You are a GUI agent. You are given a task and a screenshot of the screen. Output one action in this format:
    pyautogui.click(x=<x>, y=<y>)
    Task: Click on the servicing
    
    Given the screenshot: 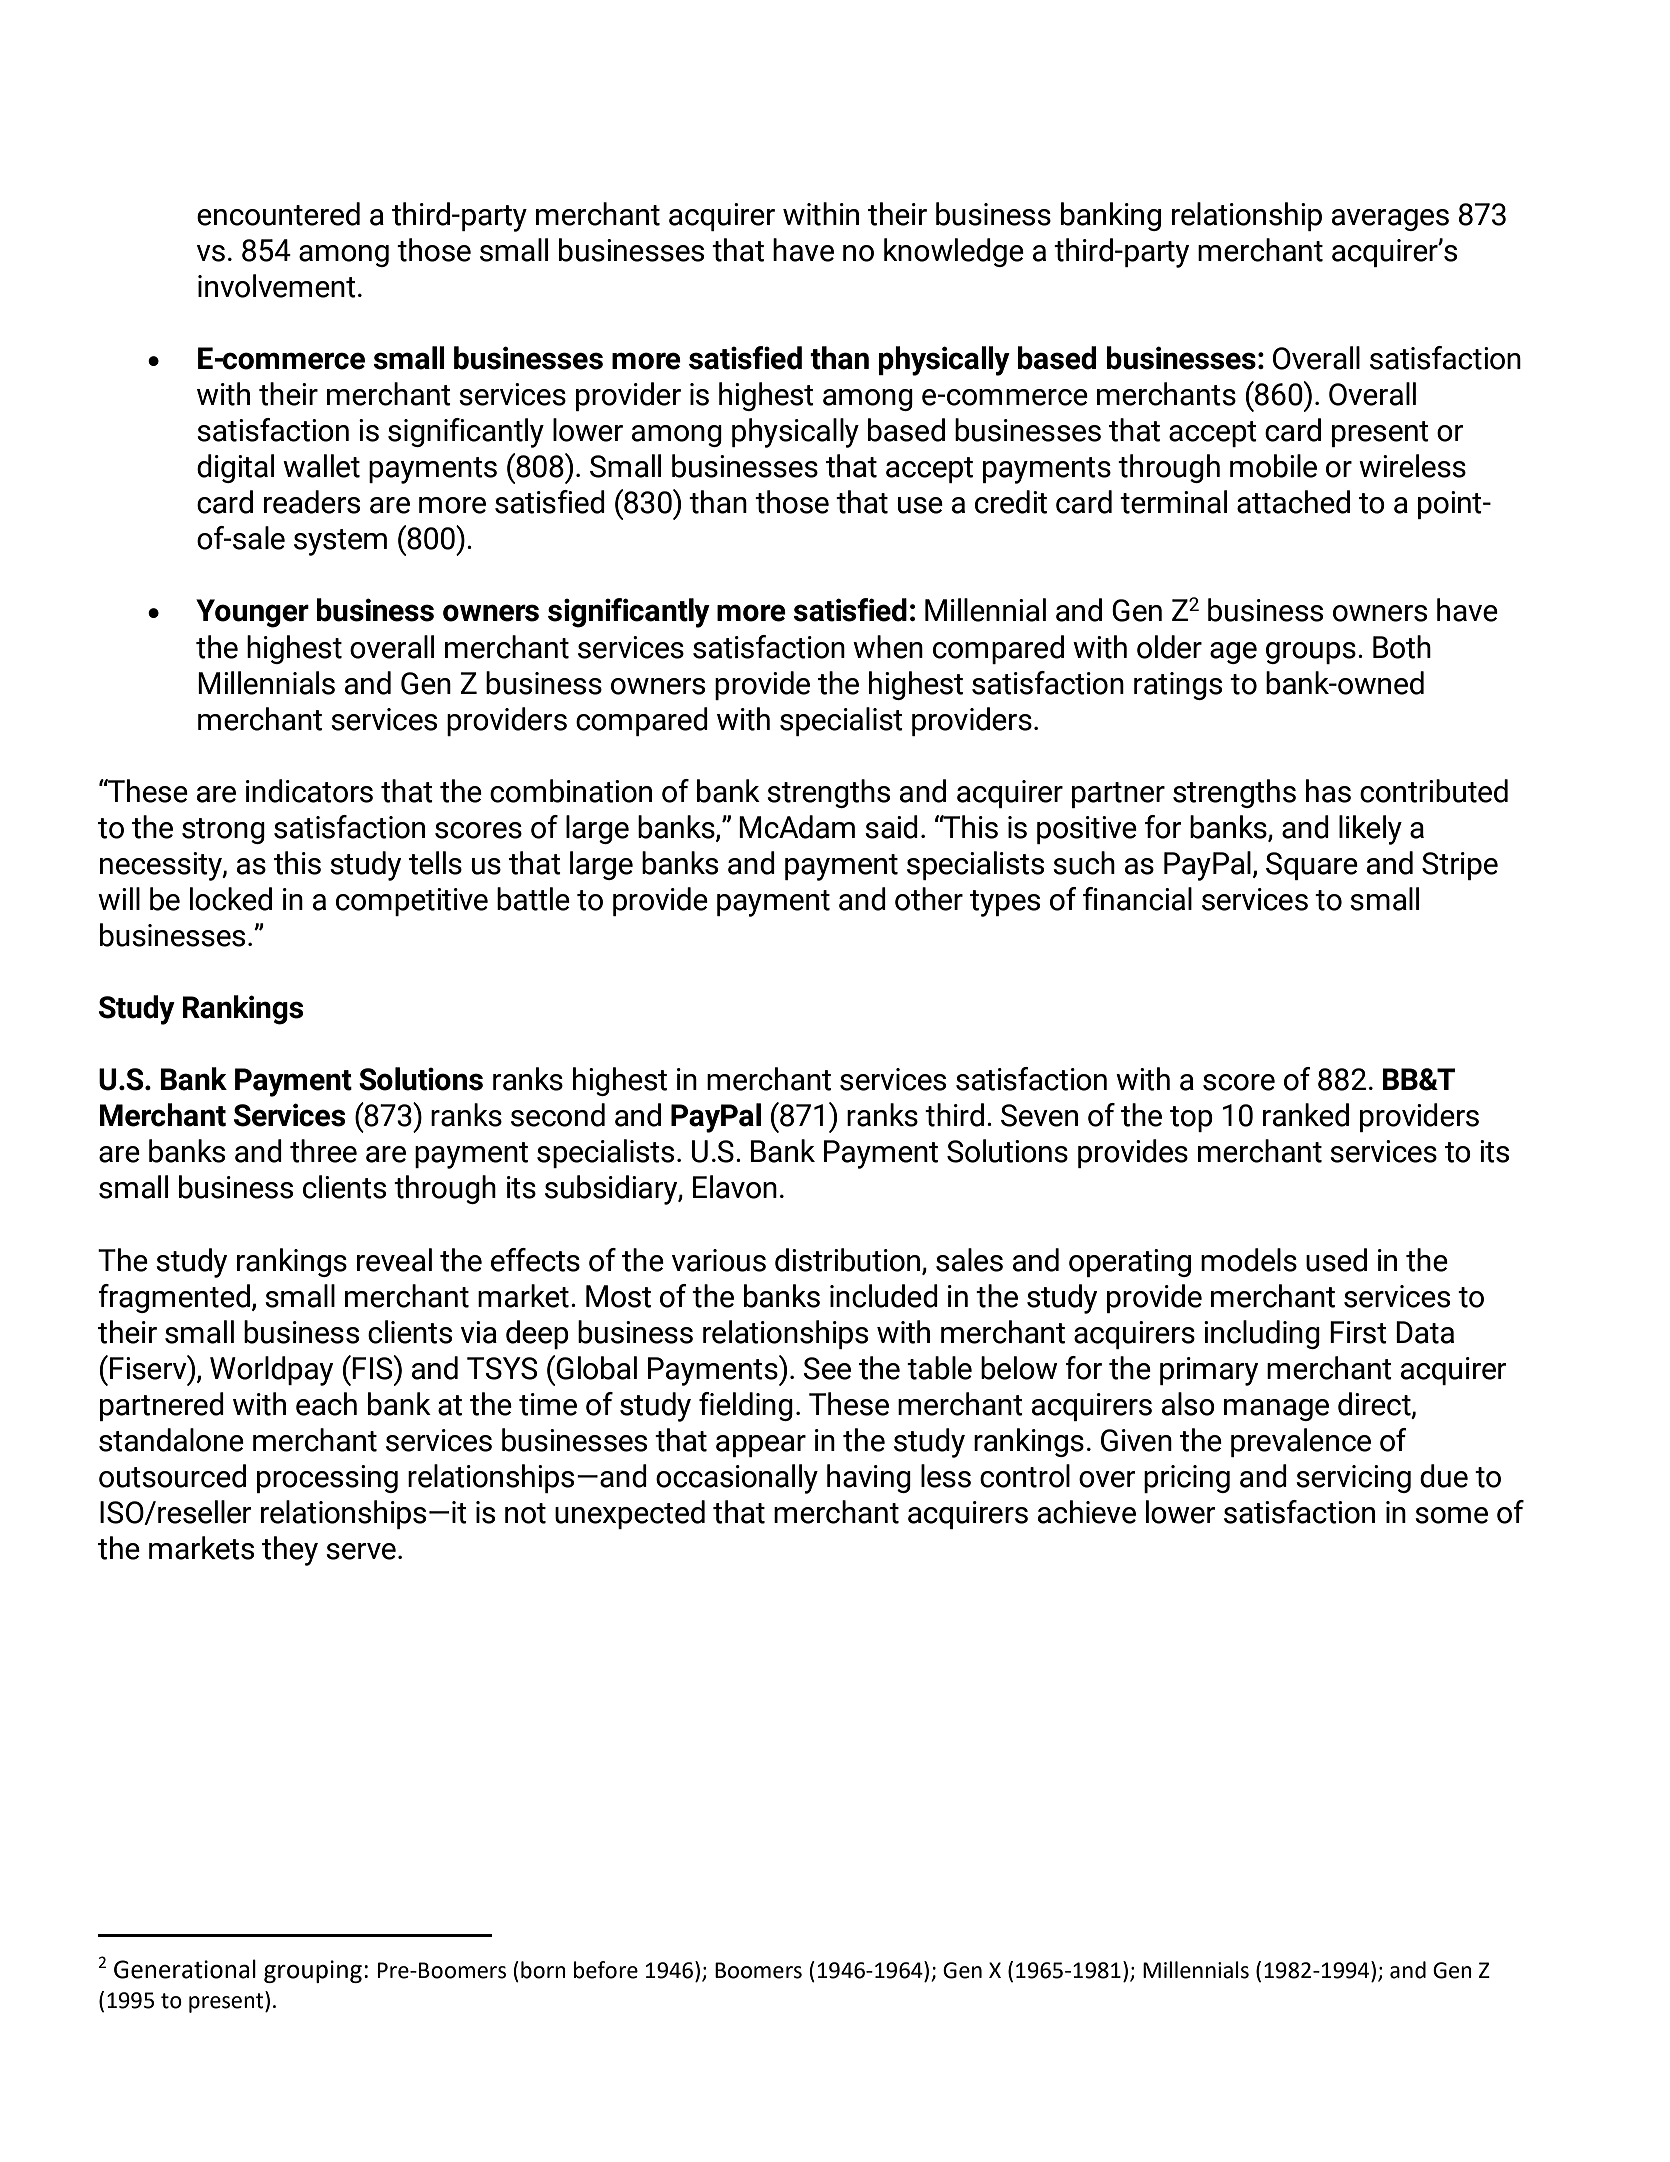 What is the action you would take?
    pyautogui.click(x=1353, y=1479)
